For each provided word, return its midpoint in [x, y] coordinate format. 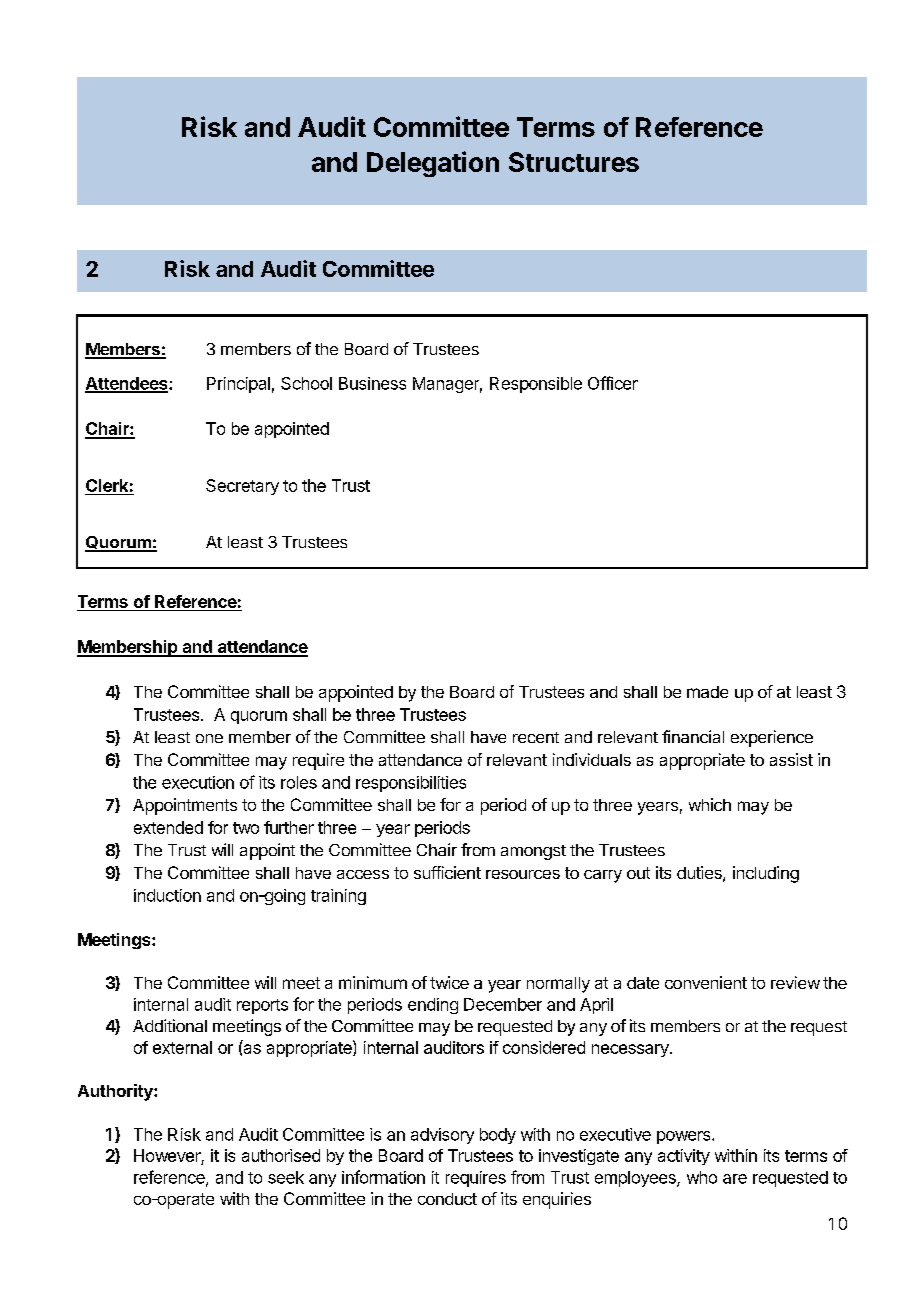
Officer [613, 383]
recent [536, 737]
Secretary [242, 487]
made [707, 692]
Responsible [536, 385]
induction [167, 895]
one [209, 738]
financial [693, 736]
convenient [706, 982]
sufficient [447, 872]
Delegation [433, 164]
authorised [281, 1155]
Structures [574, 162]
